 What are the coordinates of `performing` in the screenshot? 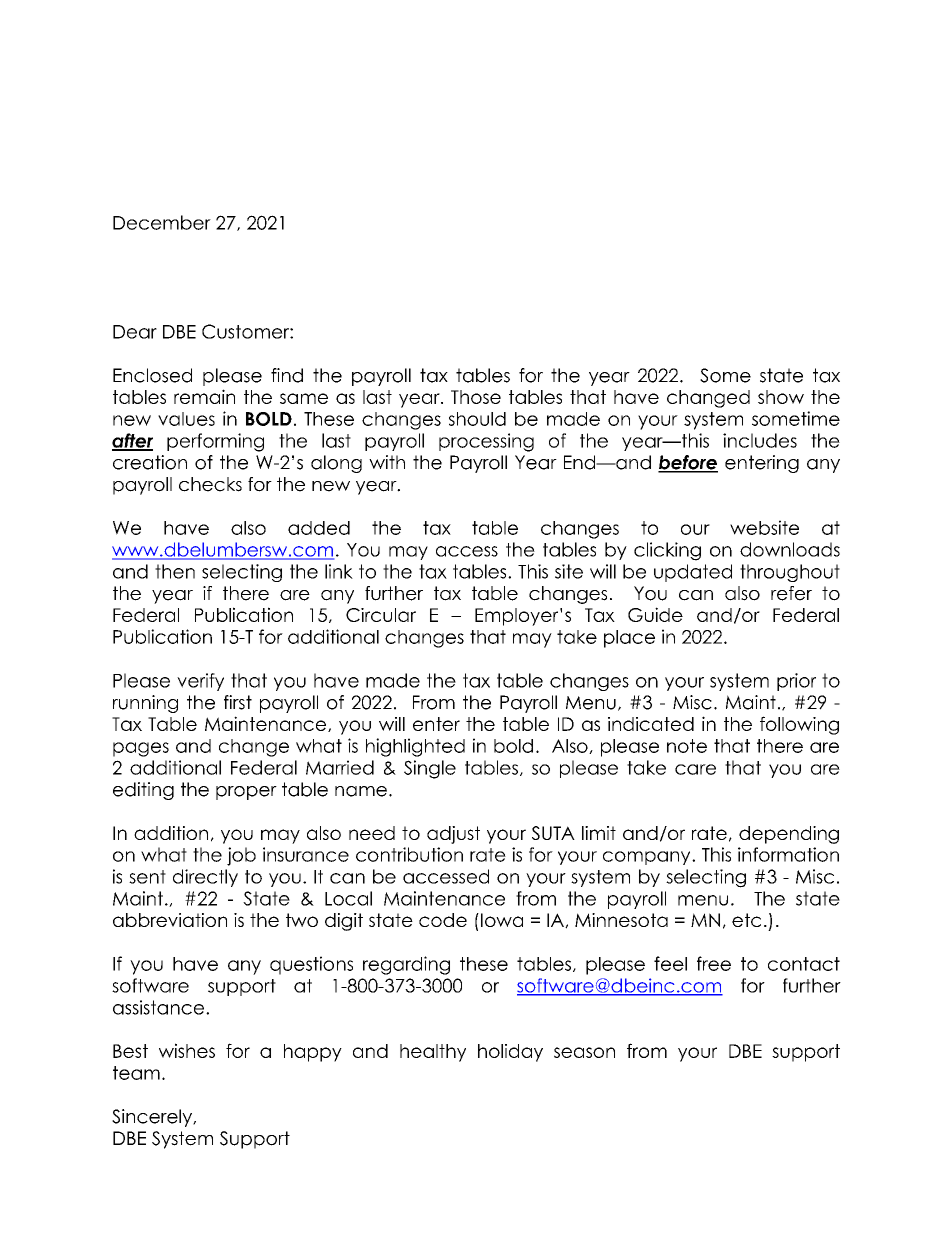 It's located at (215, 442).
